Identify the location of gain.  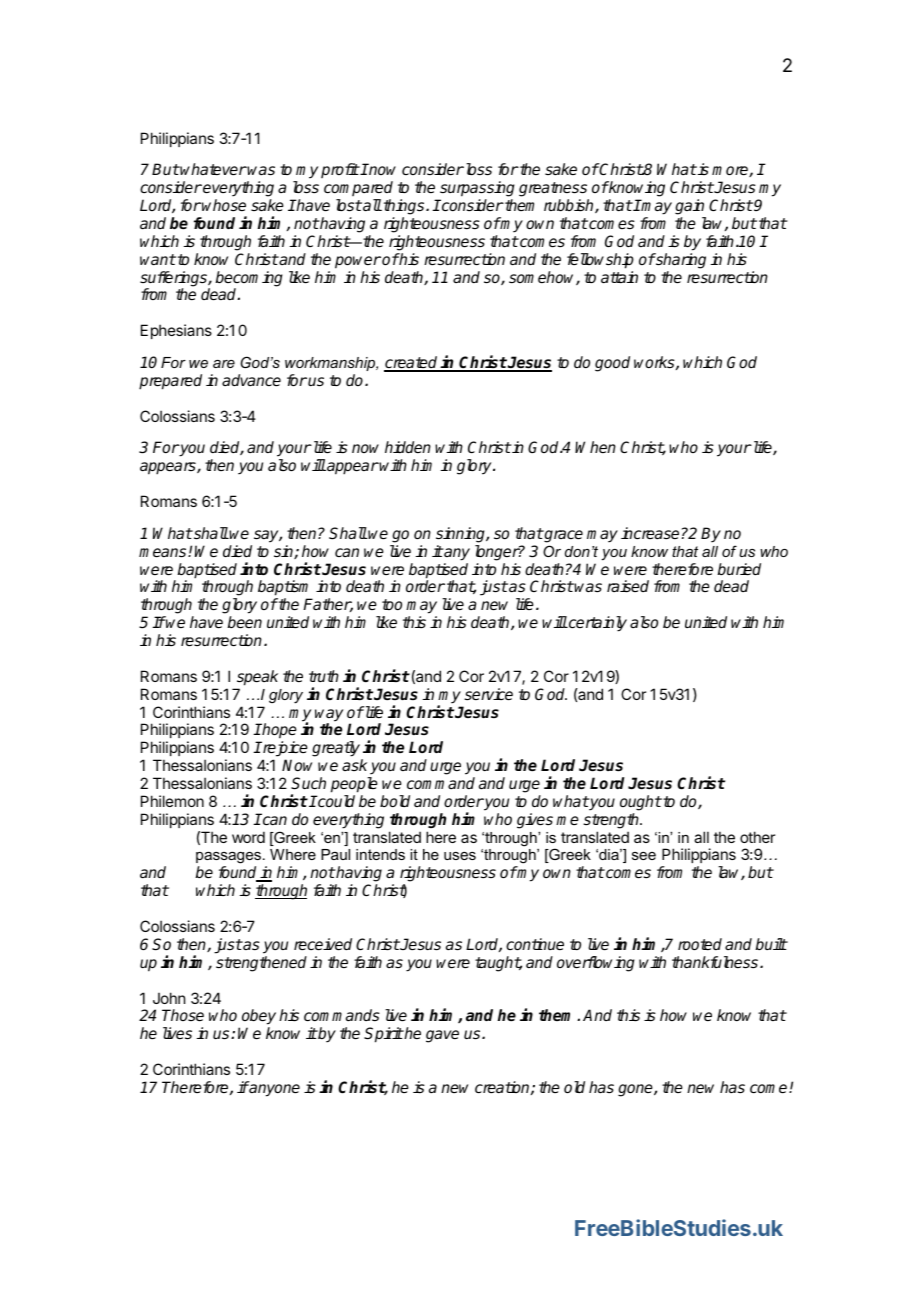
(689, 207).
